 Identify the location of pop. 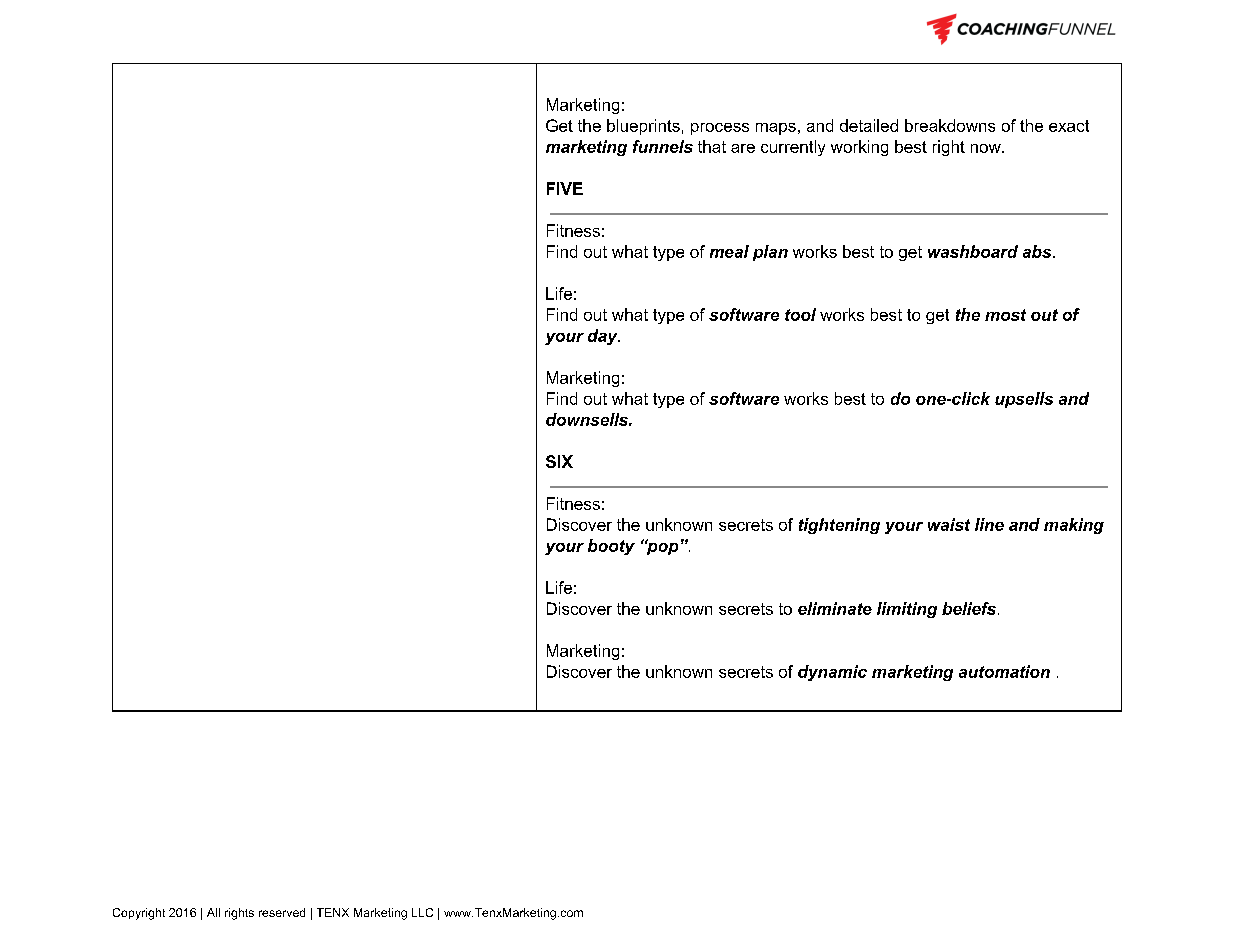
(661, 547).
